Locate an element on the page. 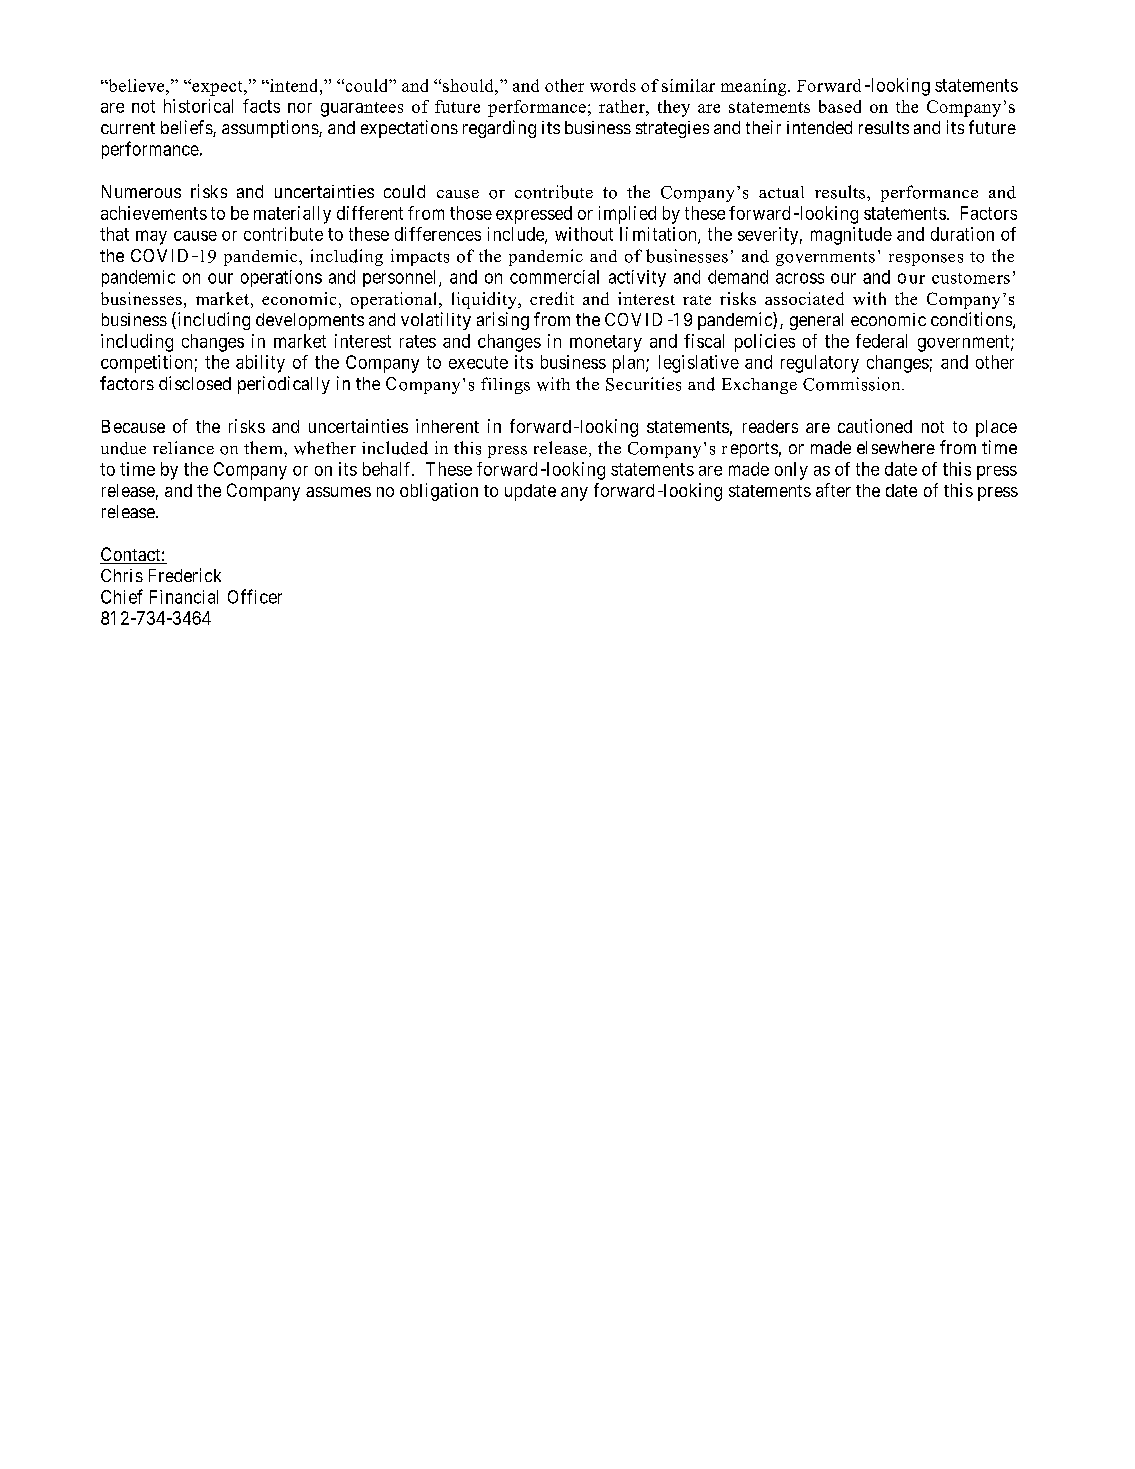 Image resolution: width=1135 pixels, height=1469 pixels. based is located at coordinates (840, 106).
